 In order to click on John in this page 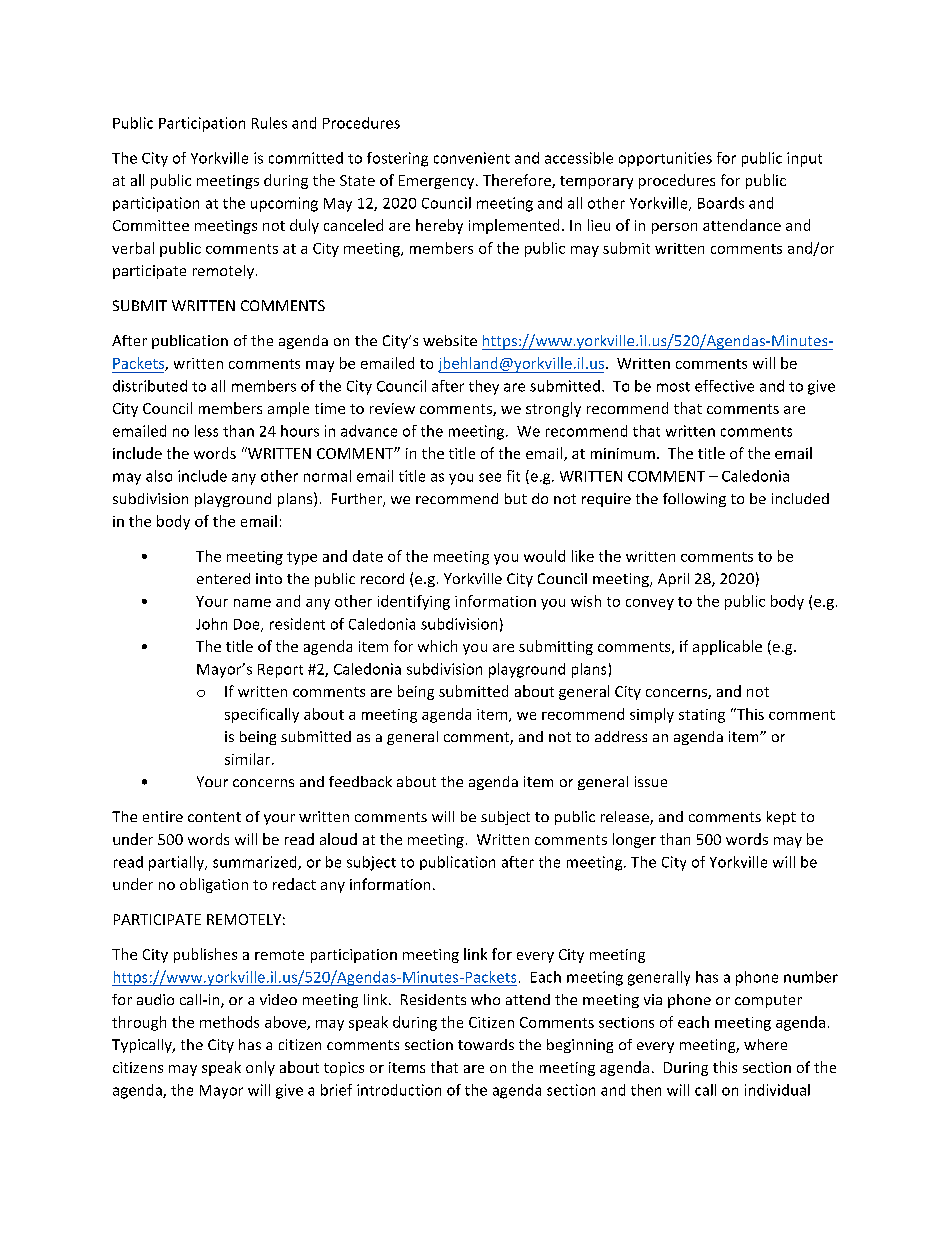, I will do `click(211, 624)`.
